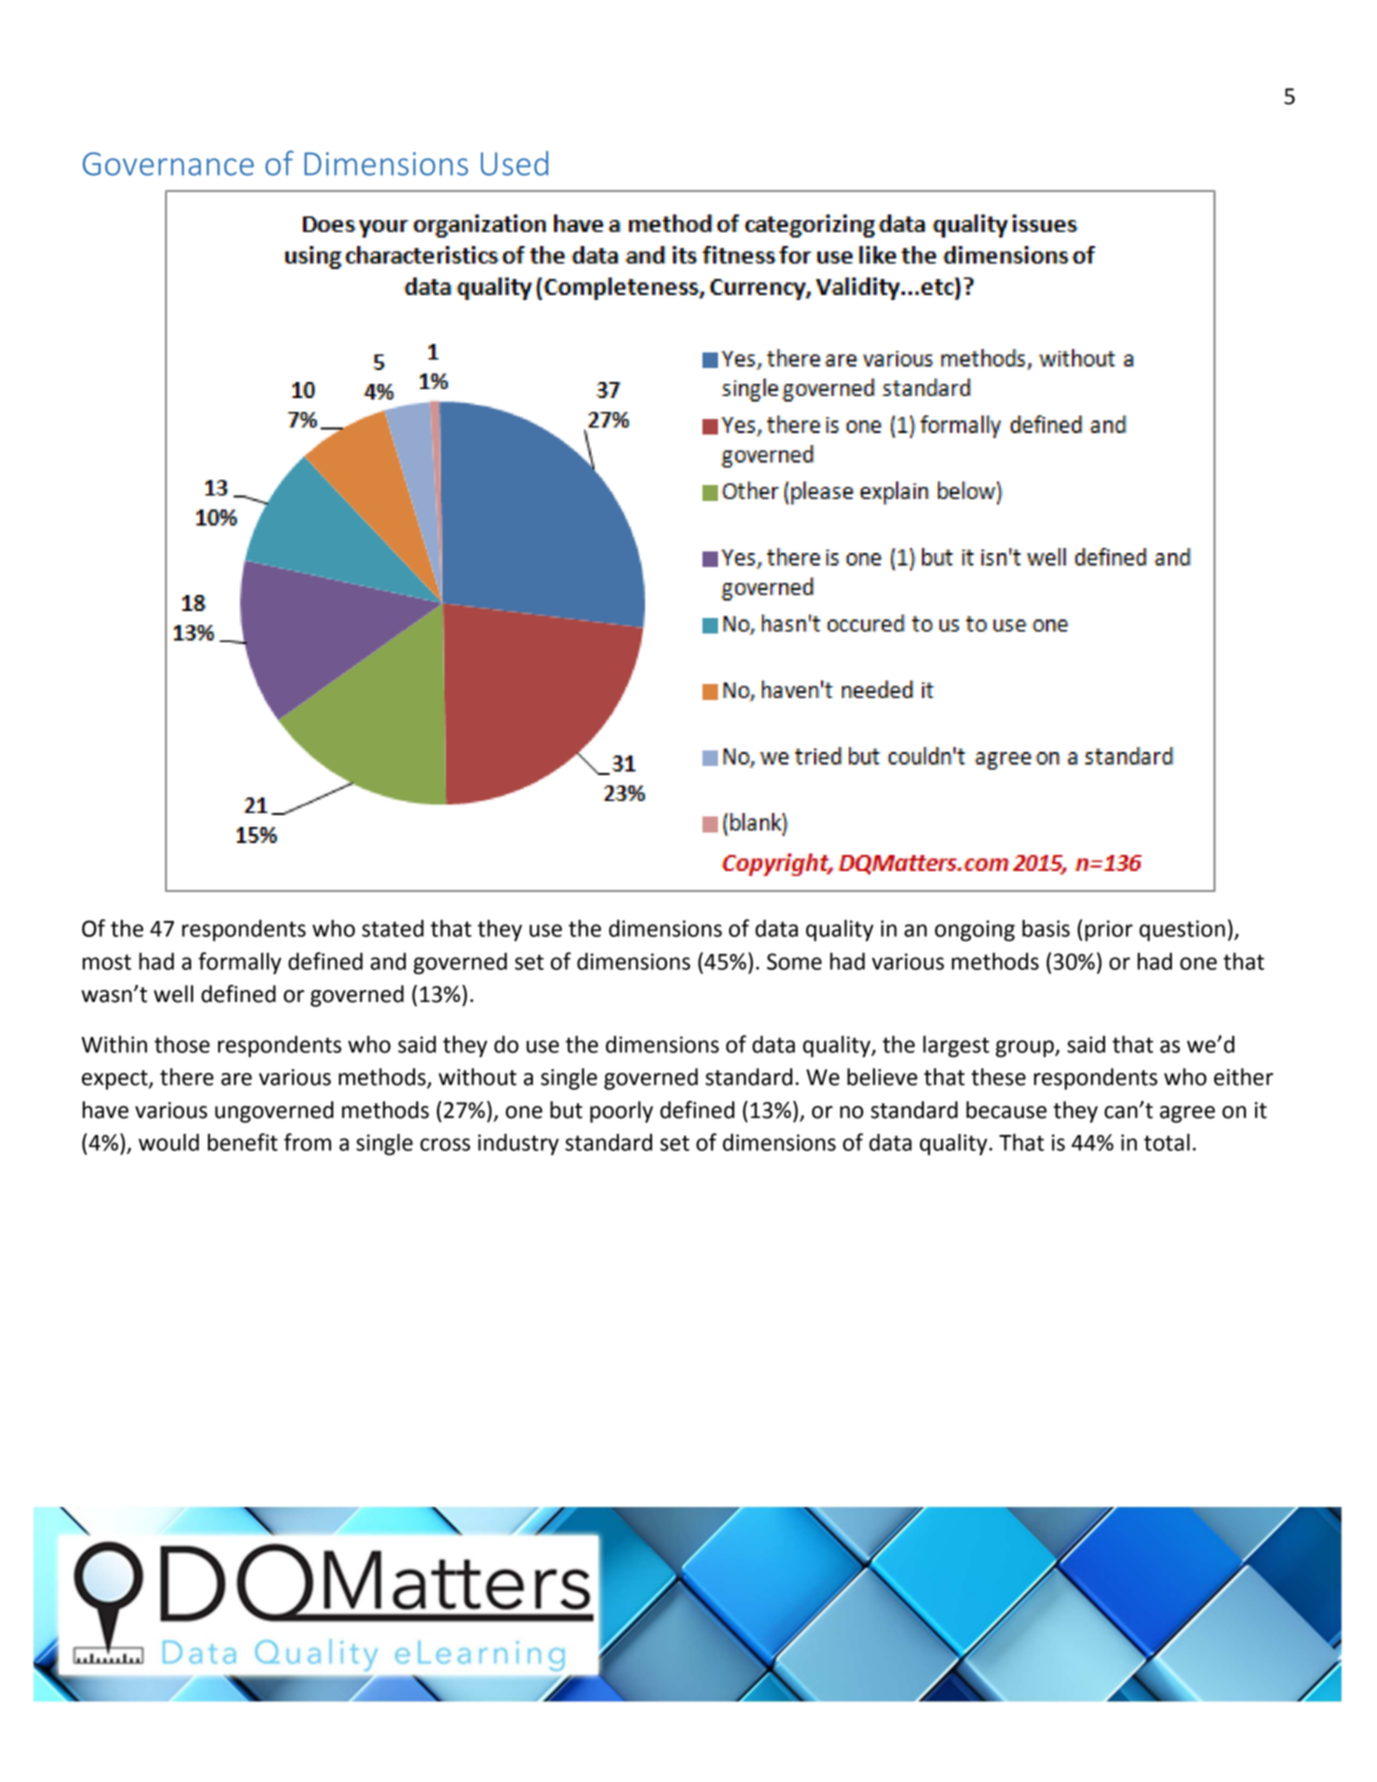 This screenshot has width=1377, height=1782. I want to click on Some, so click(794, 961).
